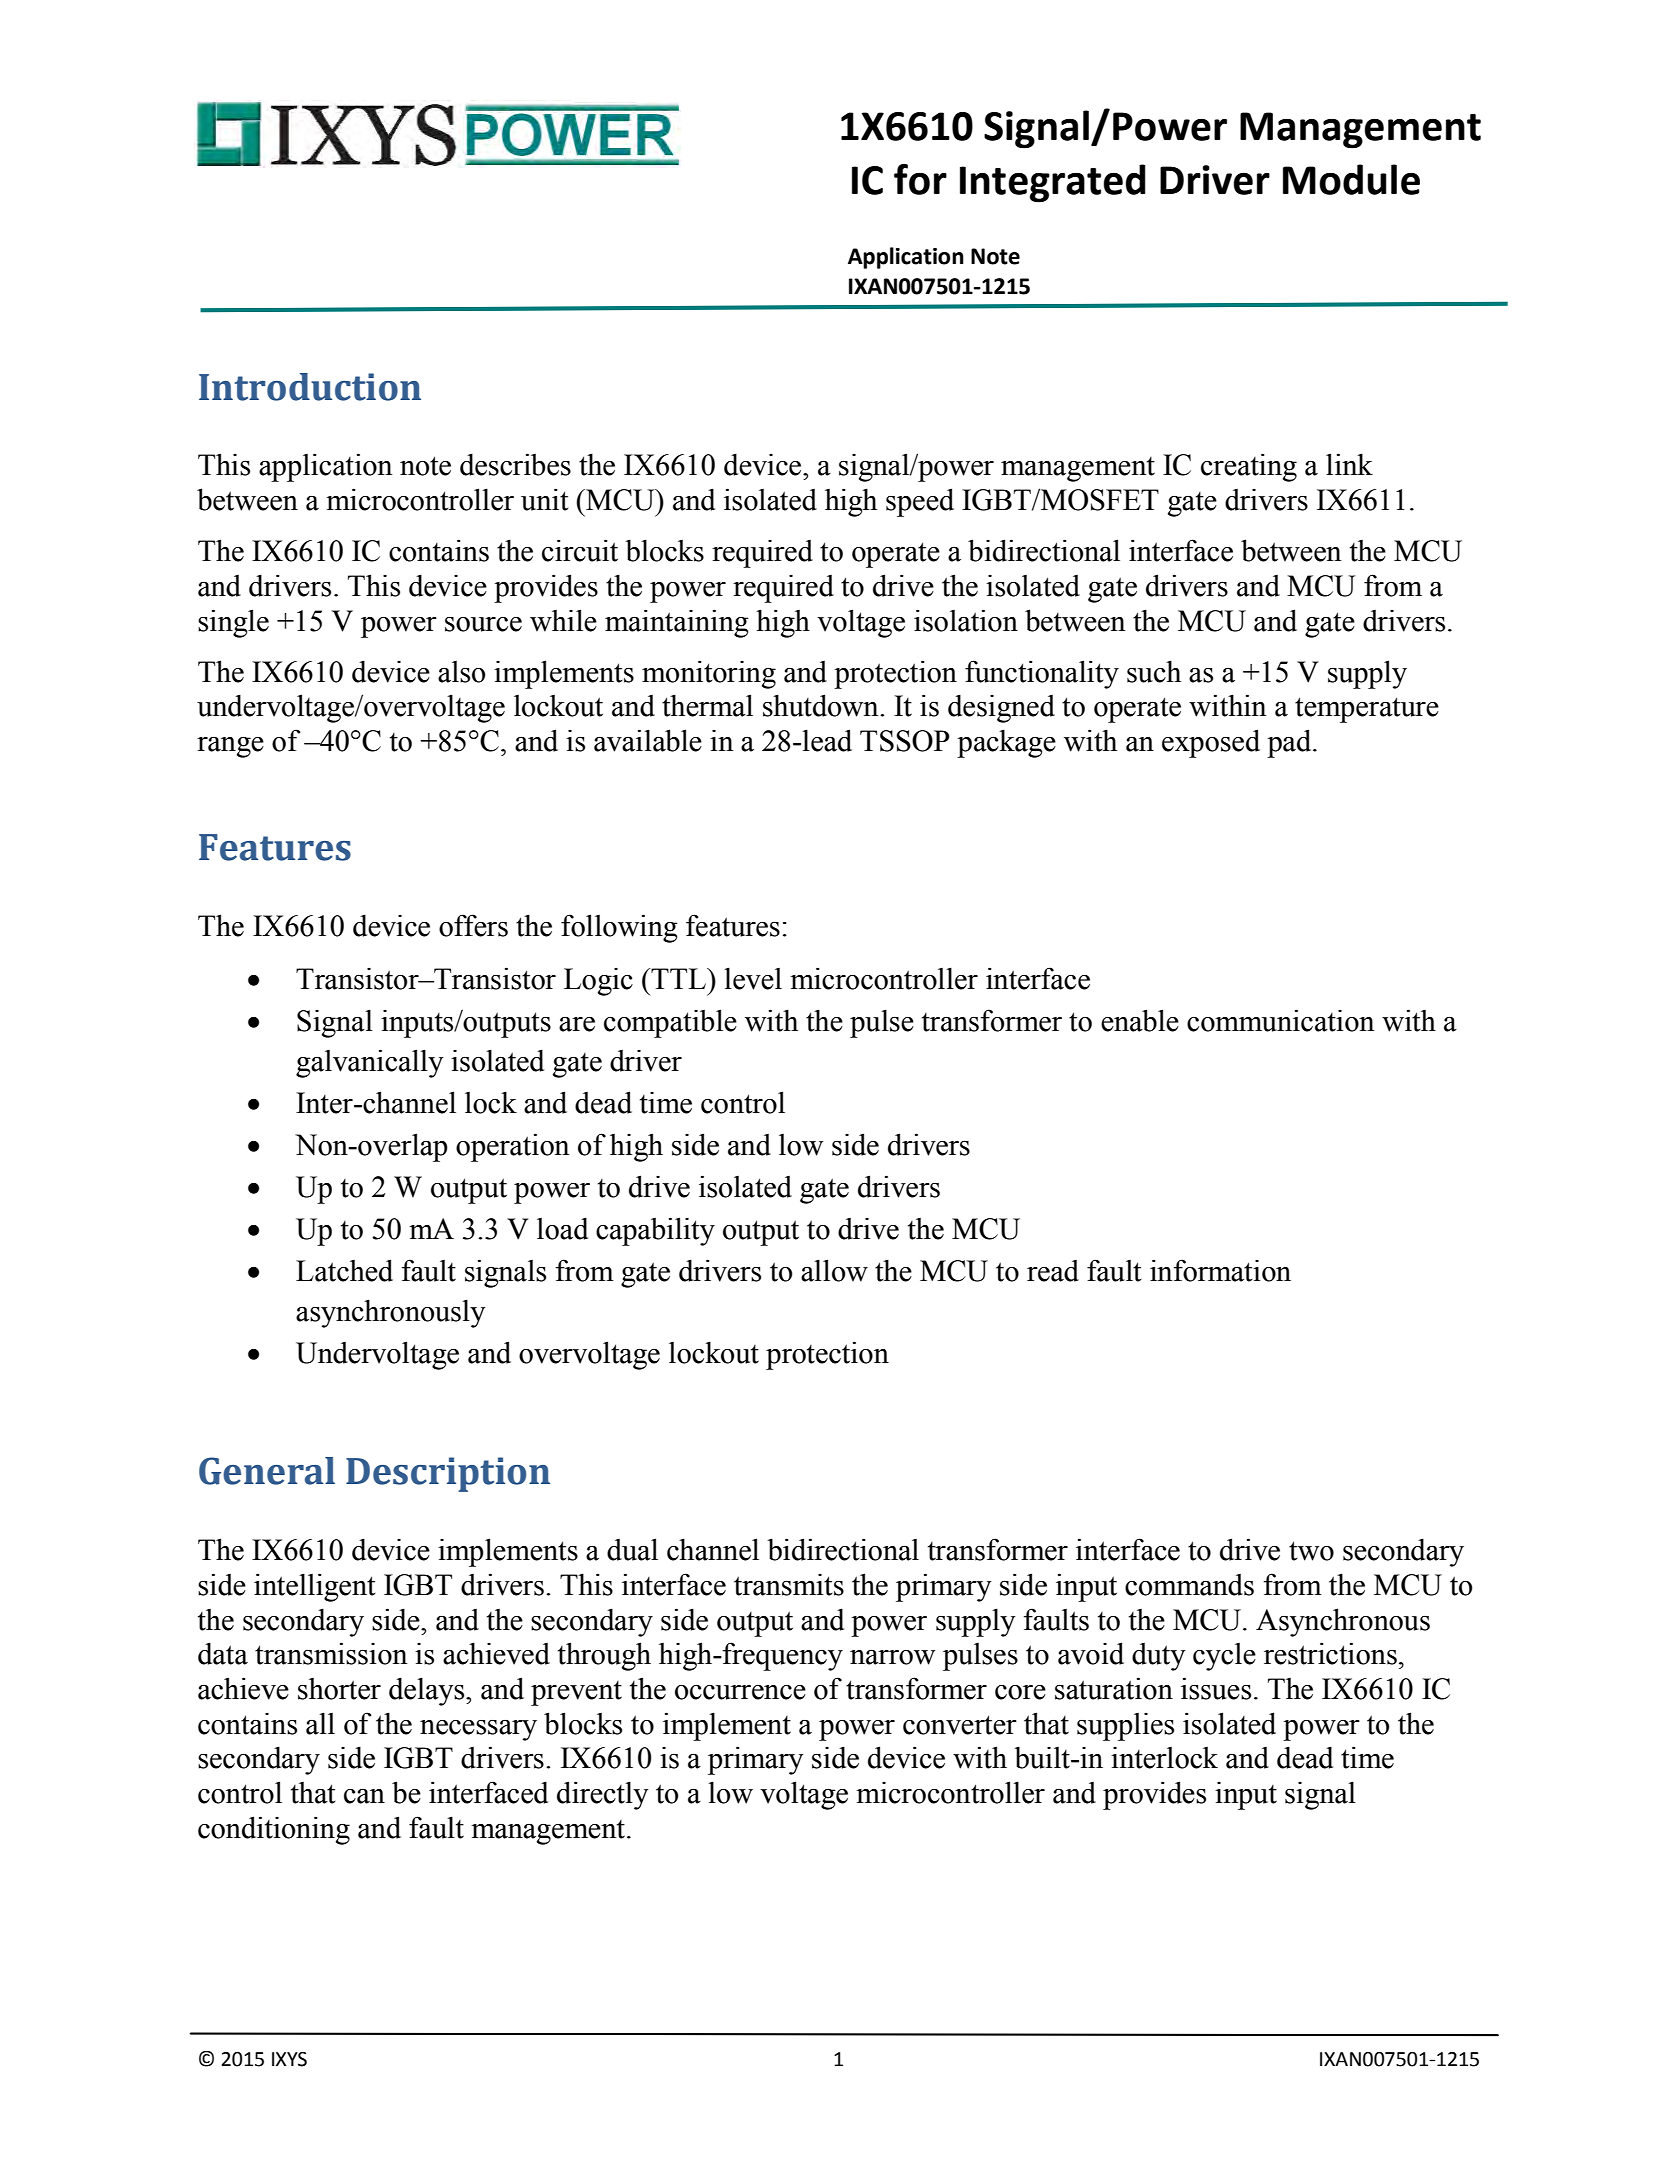 The width and height of the image is (1677, 2170). What do you see at coordinates (753, 978) in the image?
I see `level` at bounding box center [753, 978].
